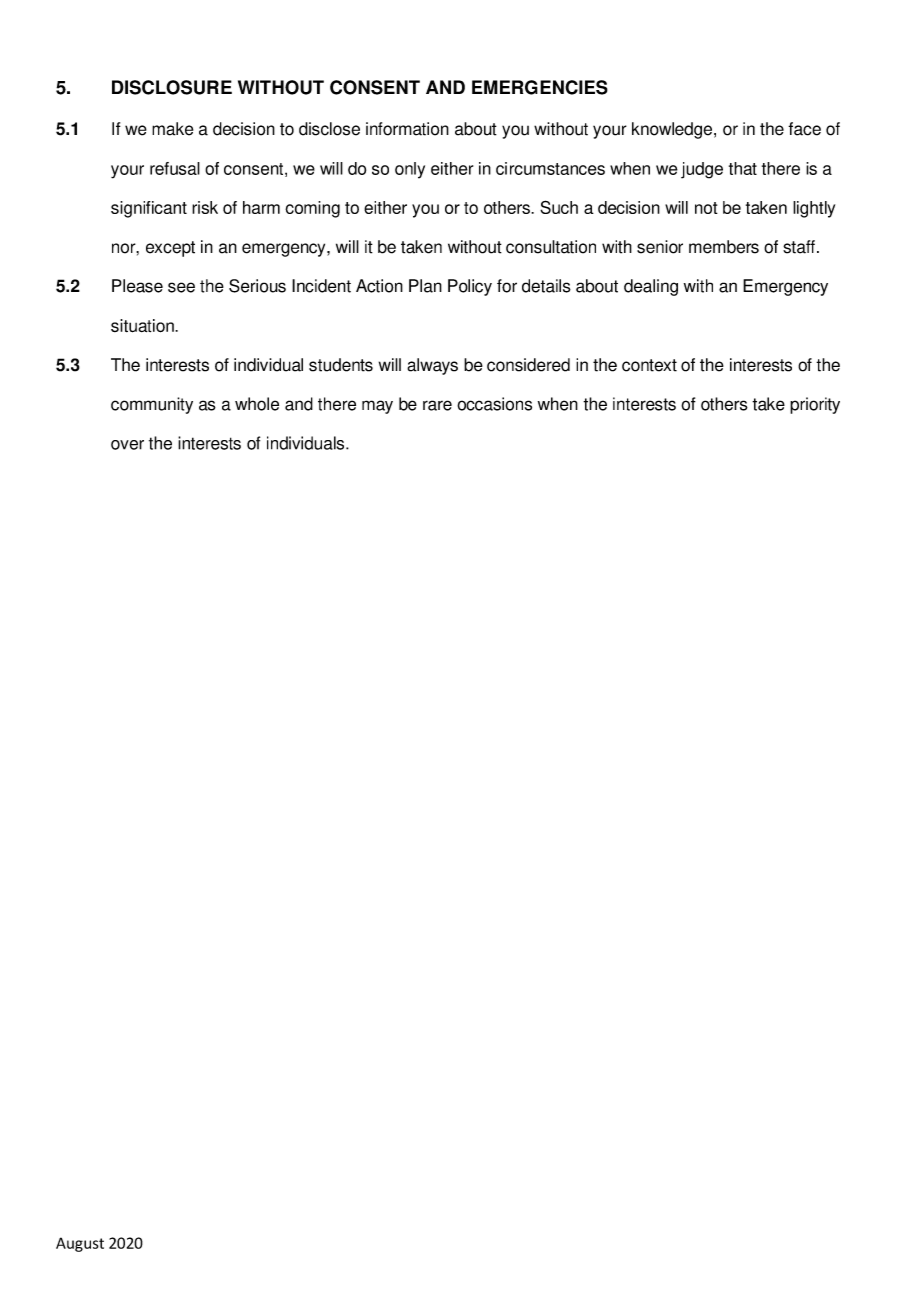  Describe the element at coordinates (672, 130) in the page. I see `knowledge` at that location.
